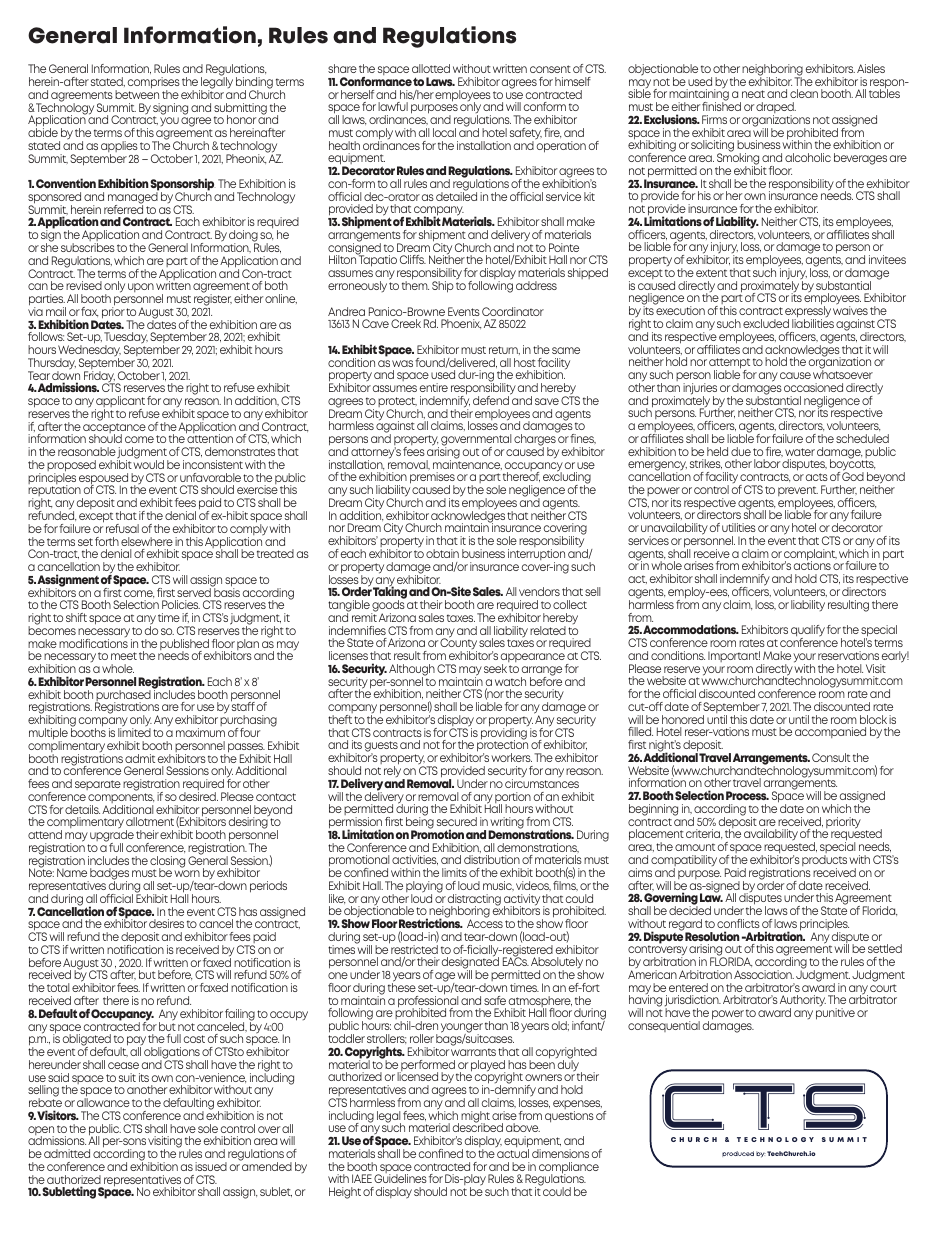  I want to click on between, so click(137, 93).
